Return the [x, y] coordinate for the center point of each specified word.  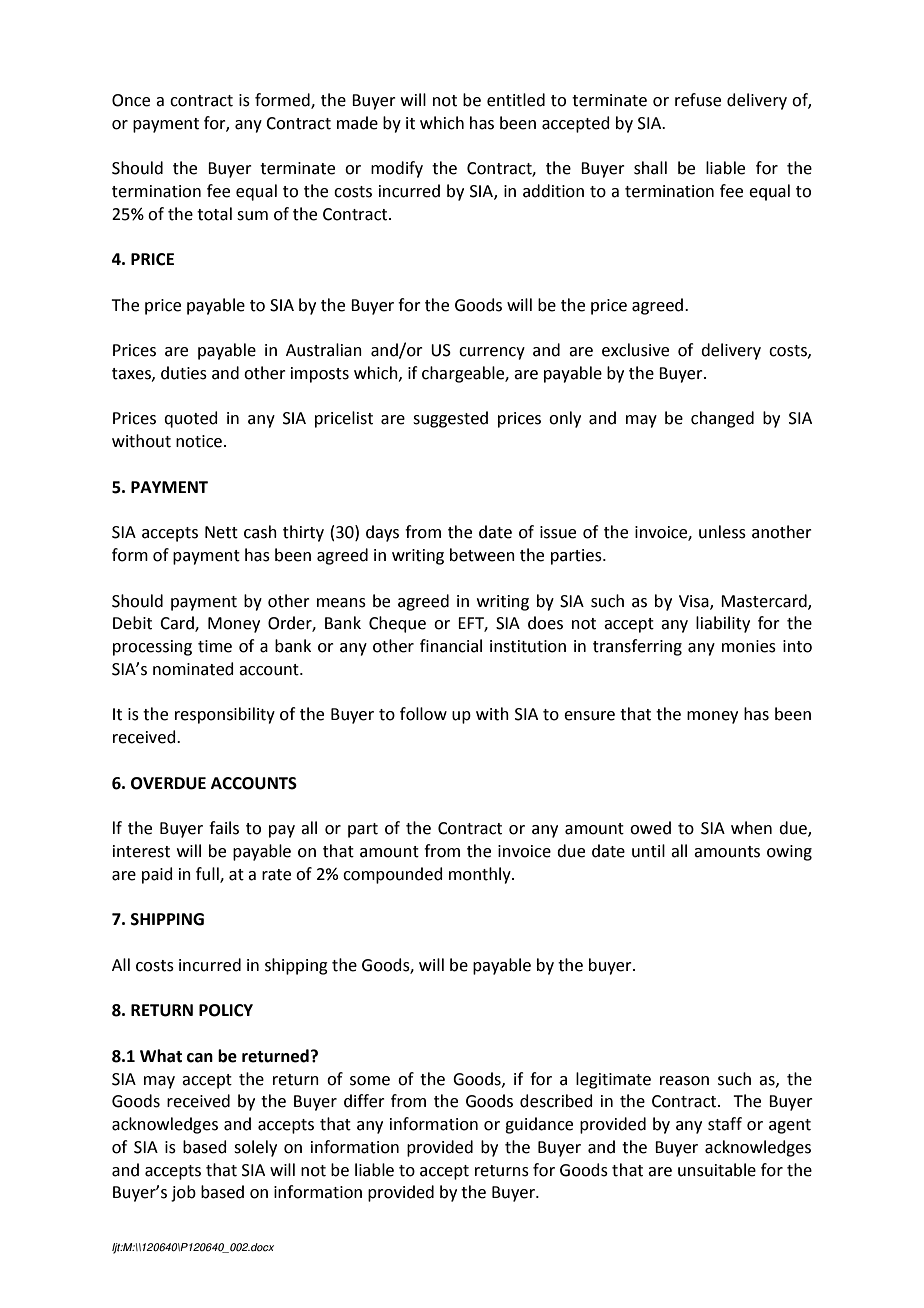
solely [255, 1148]
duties [184, 373]
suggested [450, 419]
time [215, 646]
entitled [516, 100]
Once [131, 100]
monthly [481, 875]
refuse [698, 100]
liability [723, 624]
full [208, 874]
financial [451, 646]
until [648, 851]
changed [722, 419]
